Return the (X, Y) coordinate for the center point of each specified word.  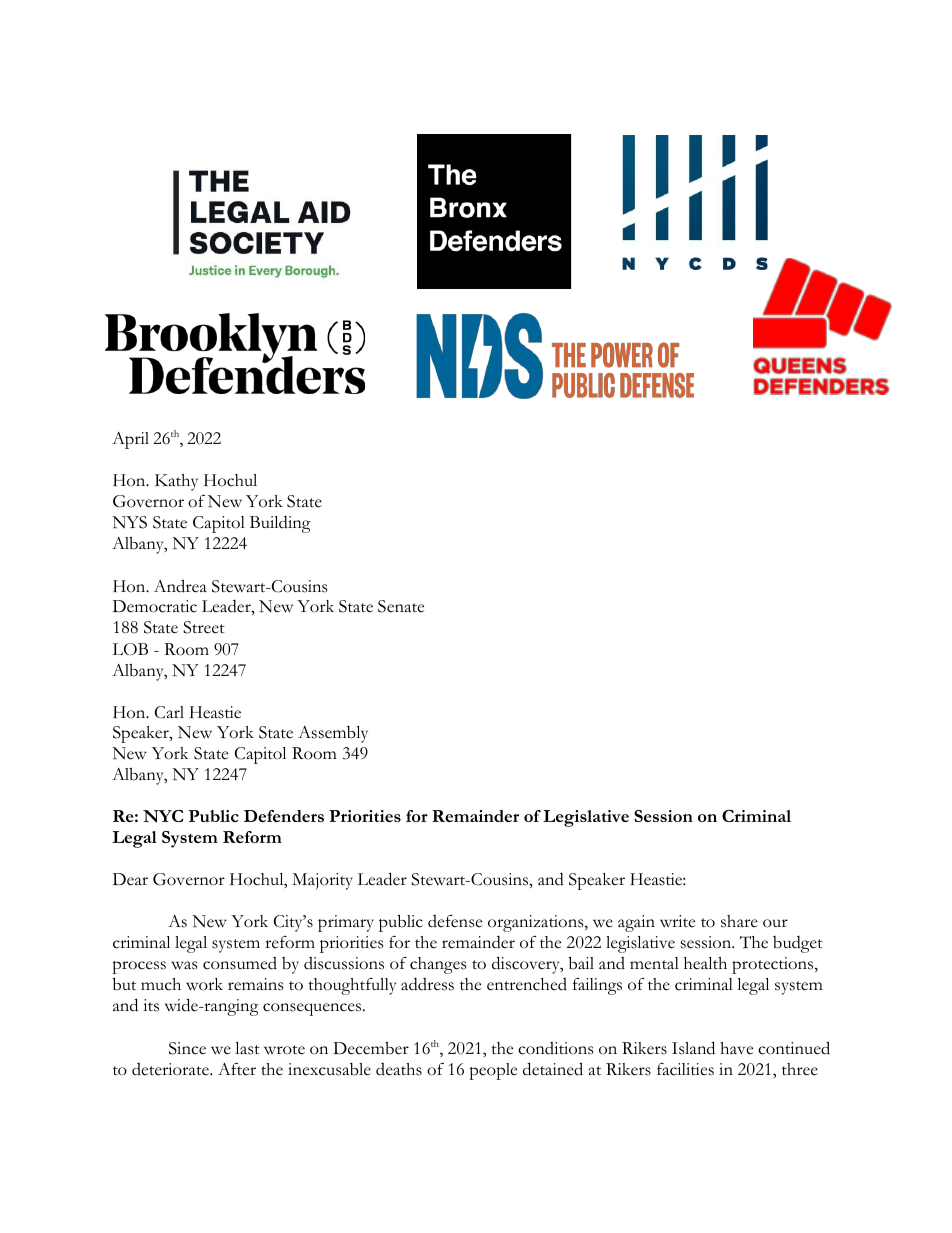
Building (280, 524)
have (736, 1048)
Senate (401, 606)
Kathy (176, 482)
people (493, 1071)
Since (187, 1048)
